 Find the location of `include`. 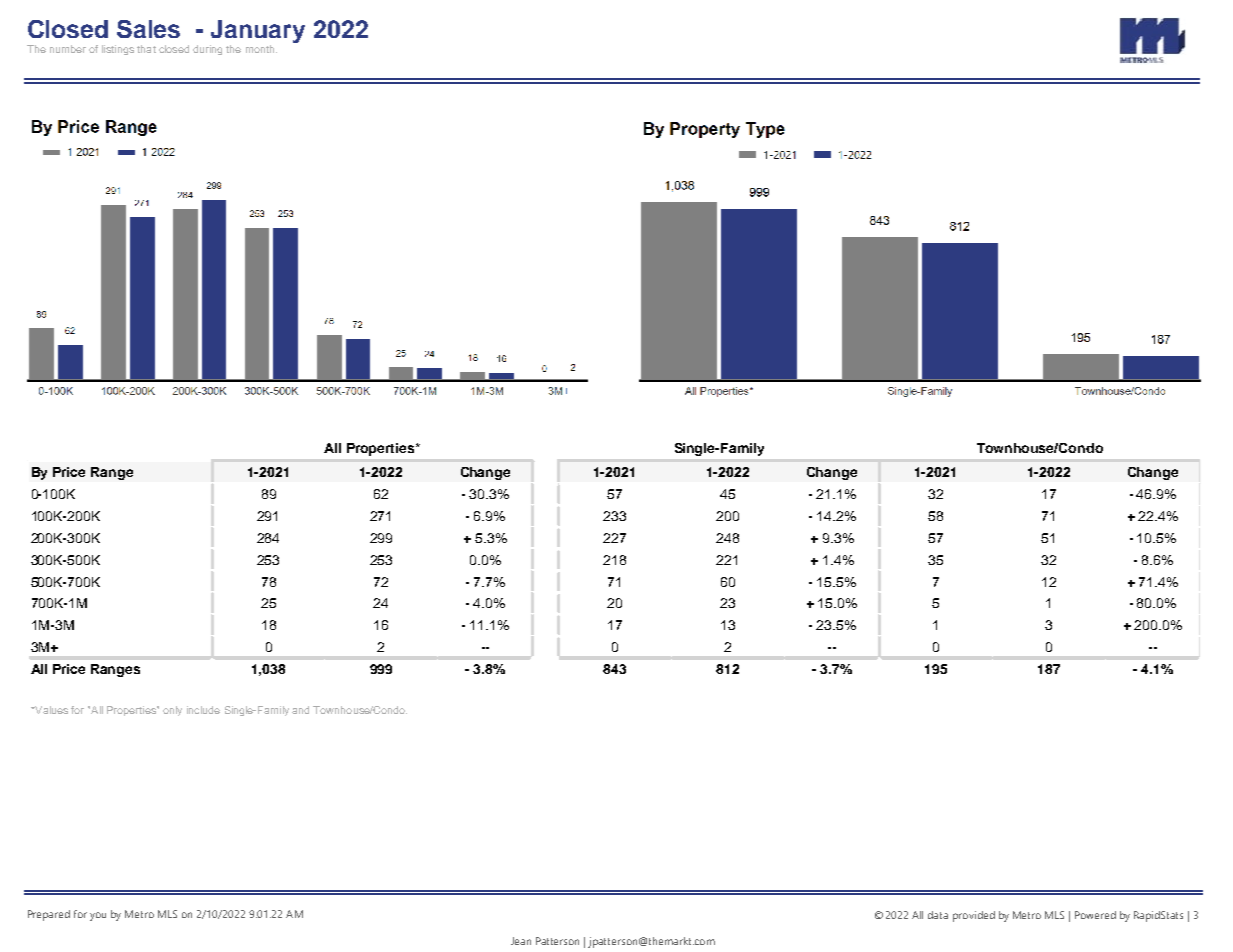

include is located at coordinates (203, 710).
